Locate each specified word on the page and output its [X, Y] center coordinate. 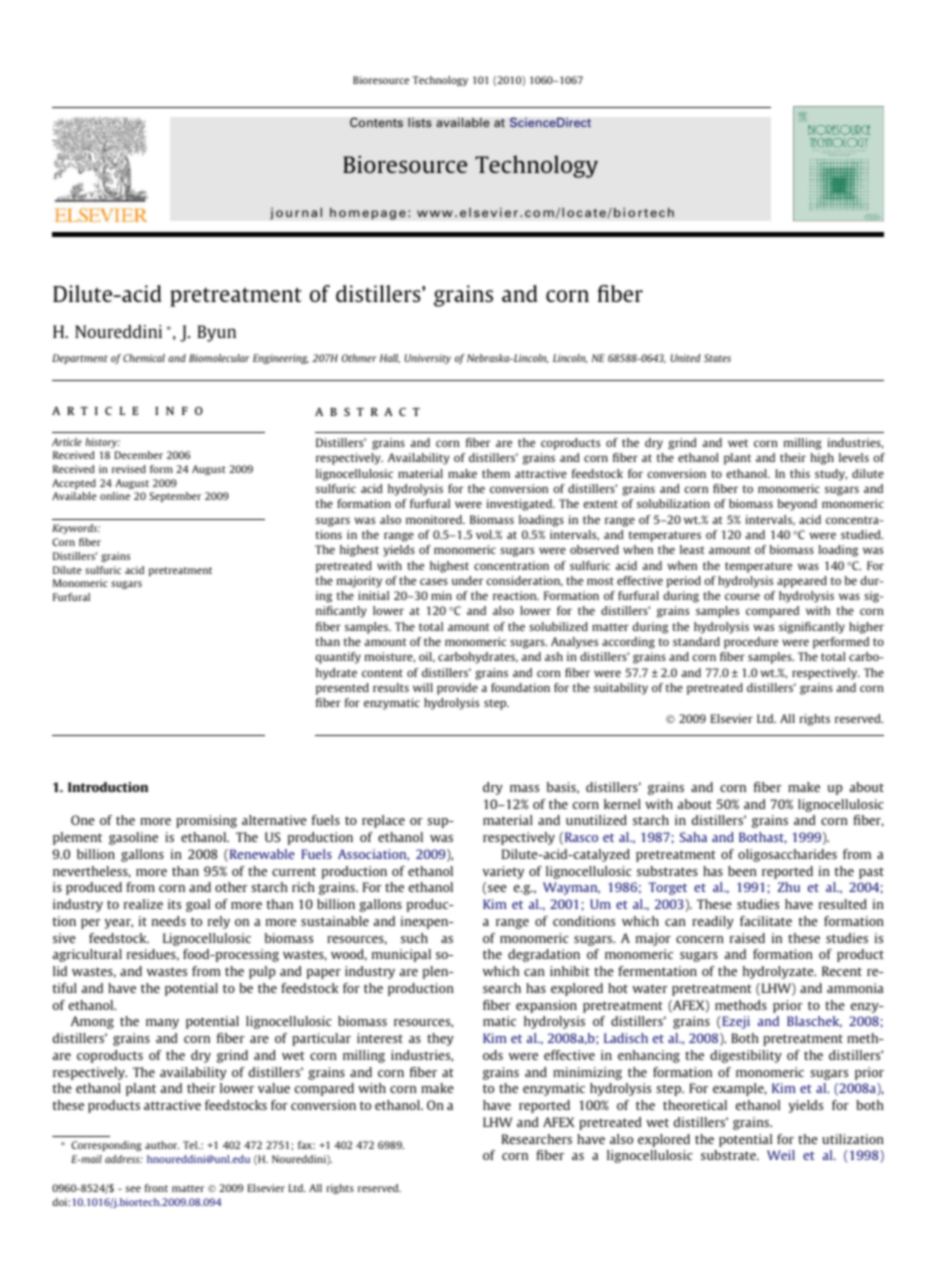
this [800, 473]
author [162, 1145]
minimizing [587, 1073]
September [175, 497]
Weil [781, 1155]
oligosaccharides [787, 855]
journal [296, 213]
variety [503, 872]
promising [206, 821]
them [496, 473]
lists [420, 122]
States [717, 358]
